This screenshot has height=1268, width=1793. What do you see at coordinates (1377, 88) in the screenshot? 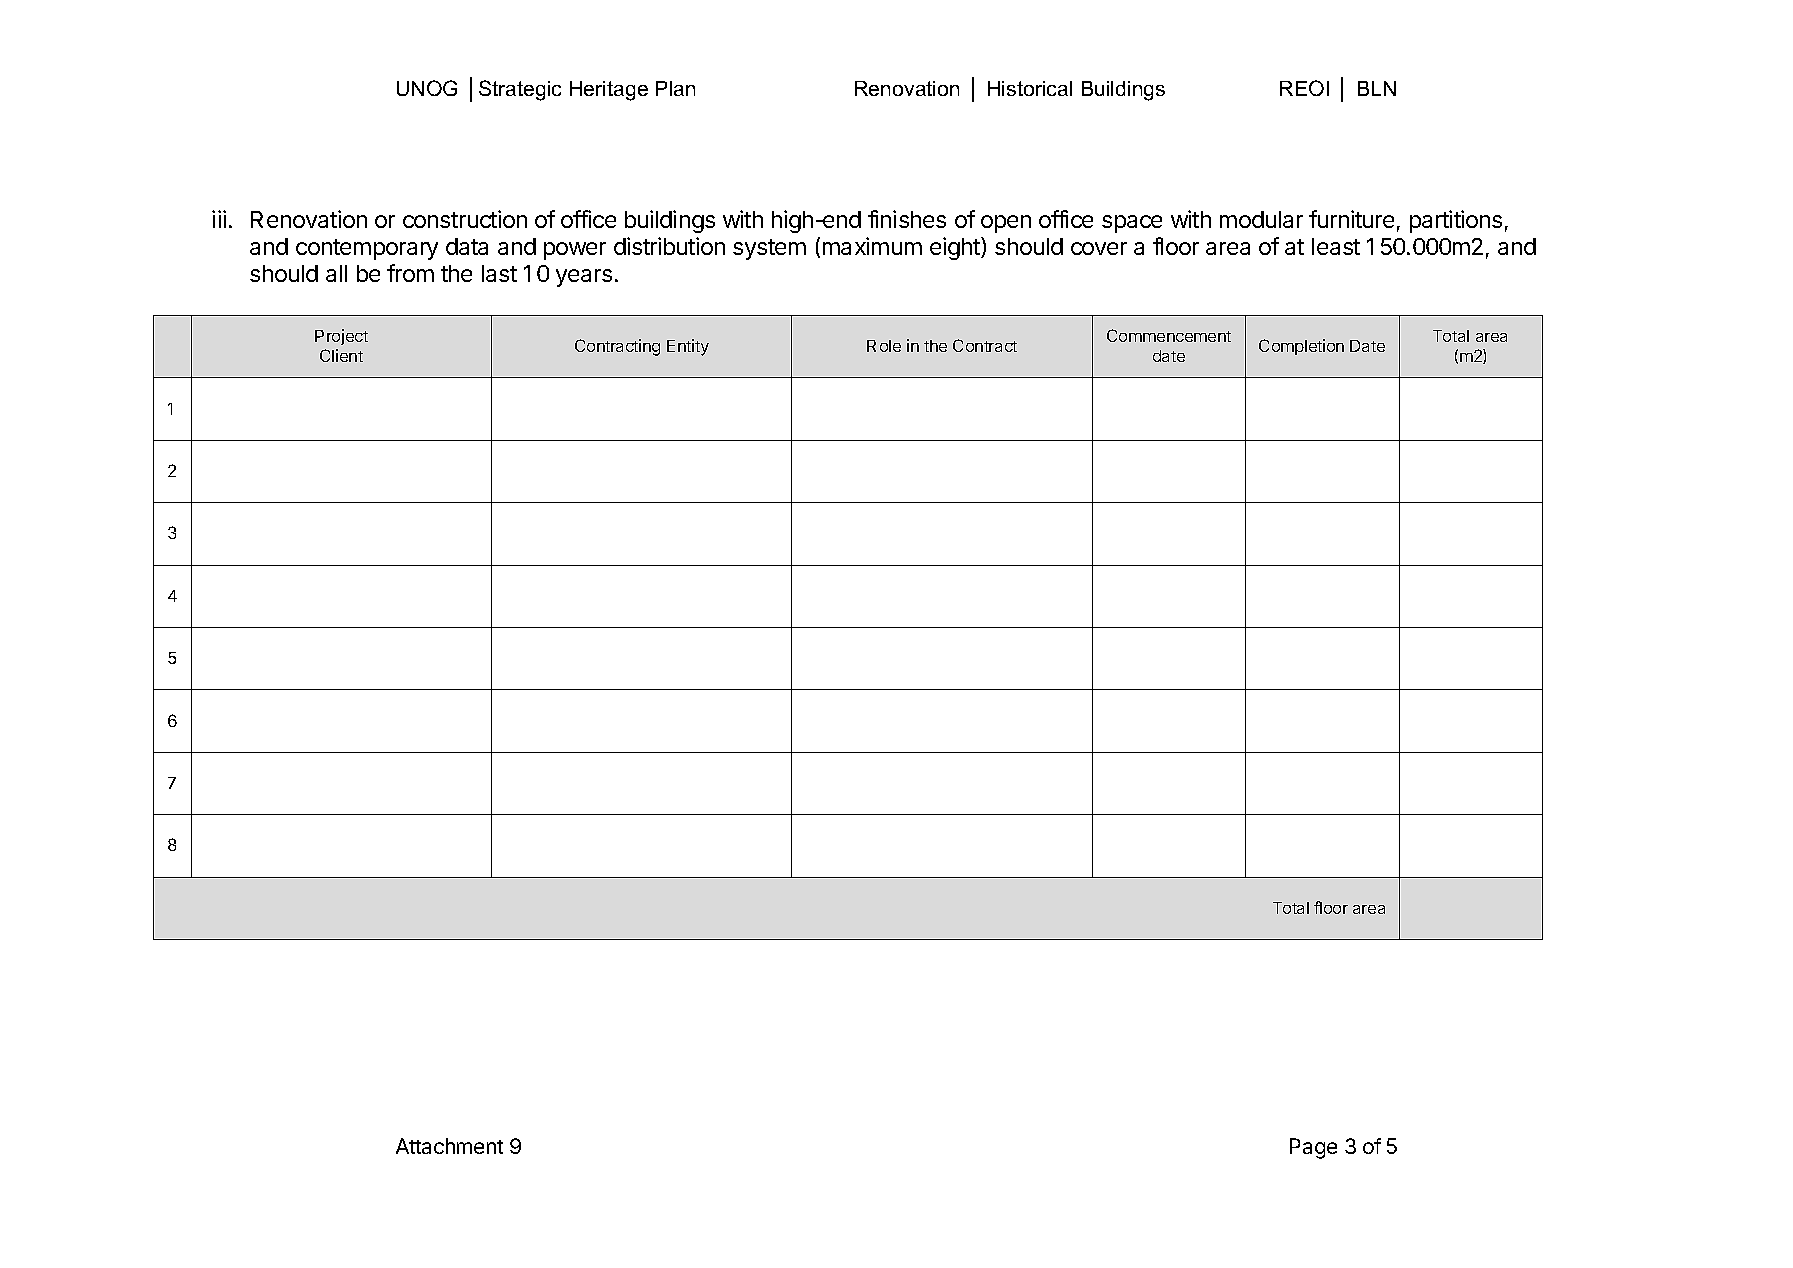
I see `BLN` at bounding box center [1377, 88].
